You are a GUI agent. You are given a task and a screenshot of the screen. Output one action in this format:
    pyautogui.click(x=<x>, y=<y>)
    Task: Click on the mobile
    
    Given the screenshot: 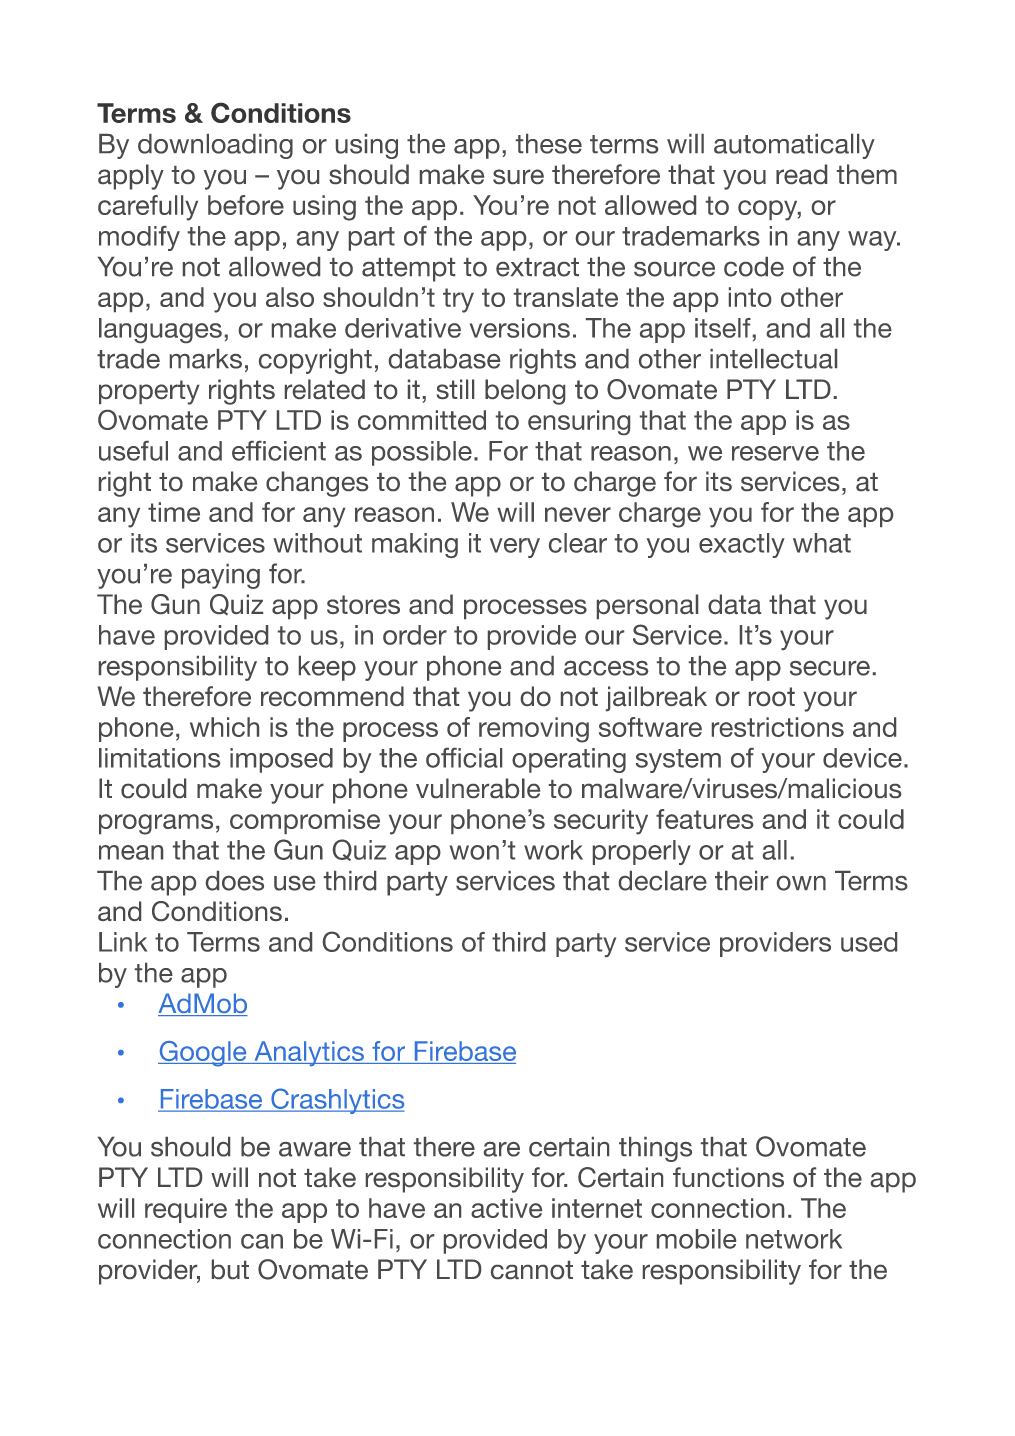 What is the action you would take?
    pyautogui.click(x=696, y=1239)
